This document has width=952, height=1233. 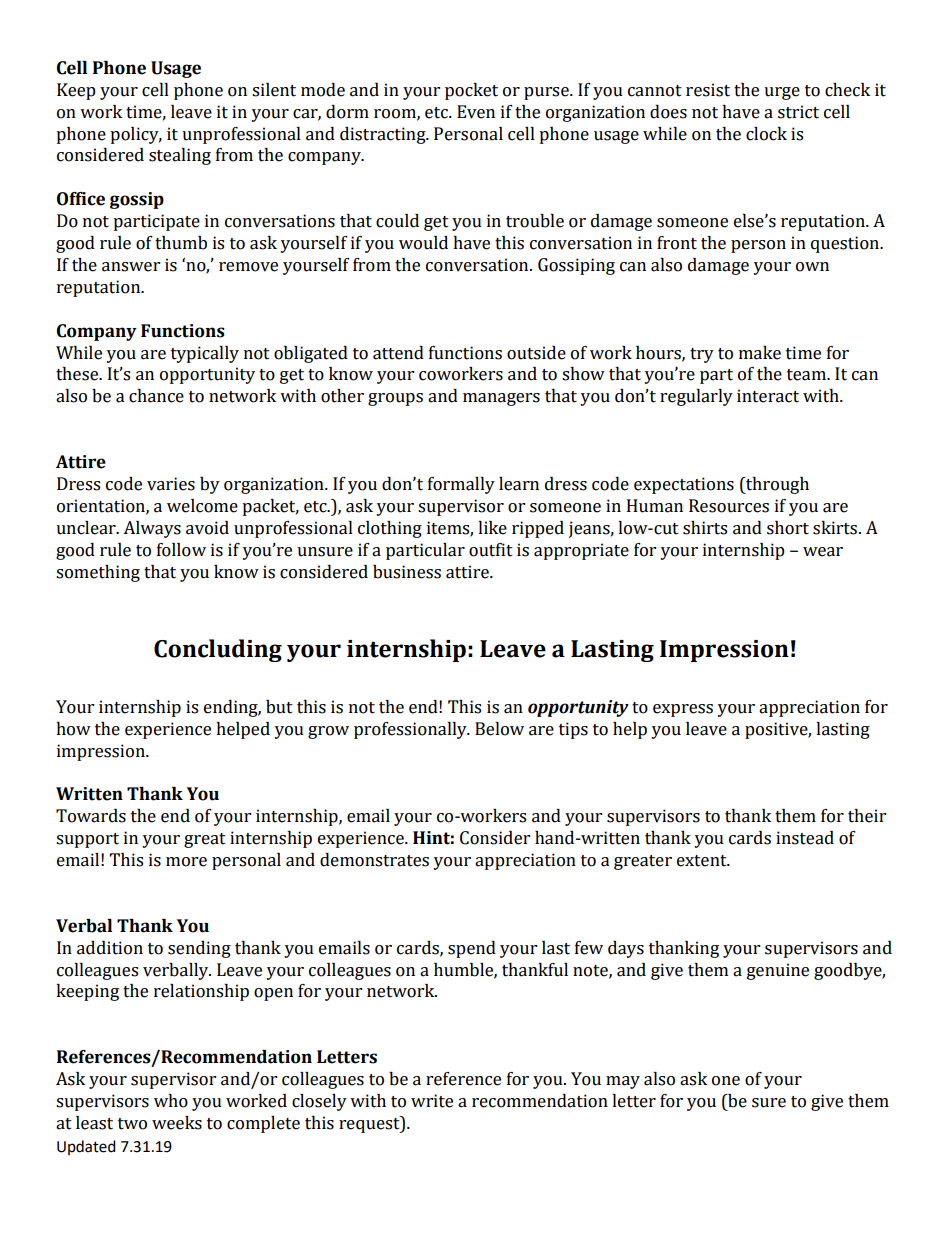 What do you see at coordinates (177, 1123) in the document?
I see `weeks` at bounding box center [177, 1123].
